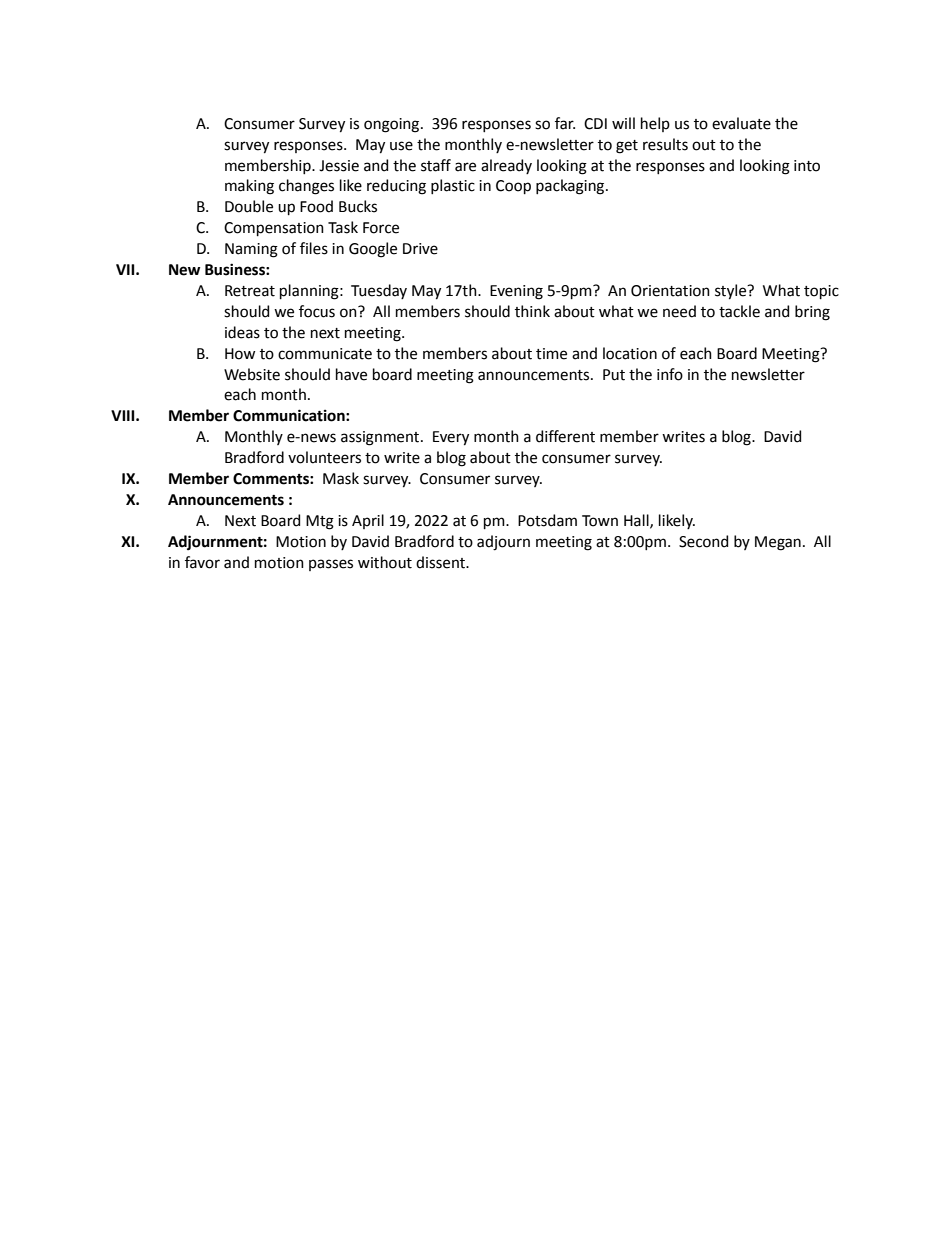 The width and height of the screenshot is (952, 1233). What do you see at coordinates (339, 166) in the screenshot?
I see `Jessie` at bounding box center [339, 166].
